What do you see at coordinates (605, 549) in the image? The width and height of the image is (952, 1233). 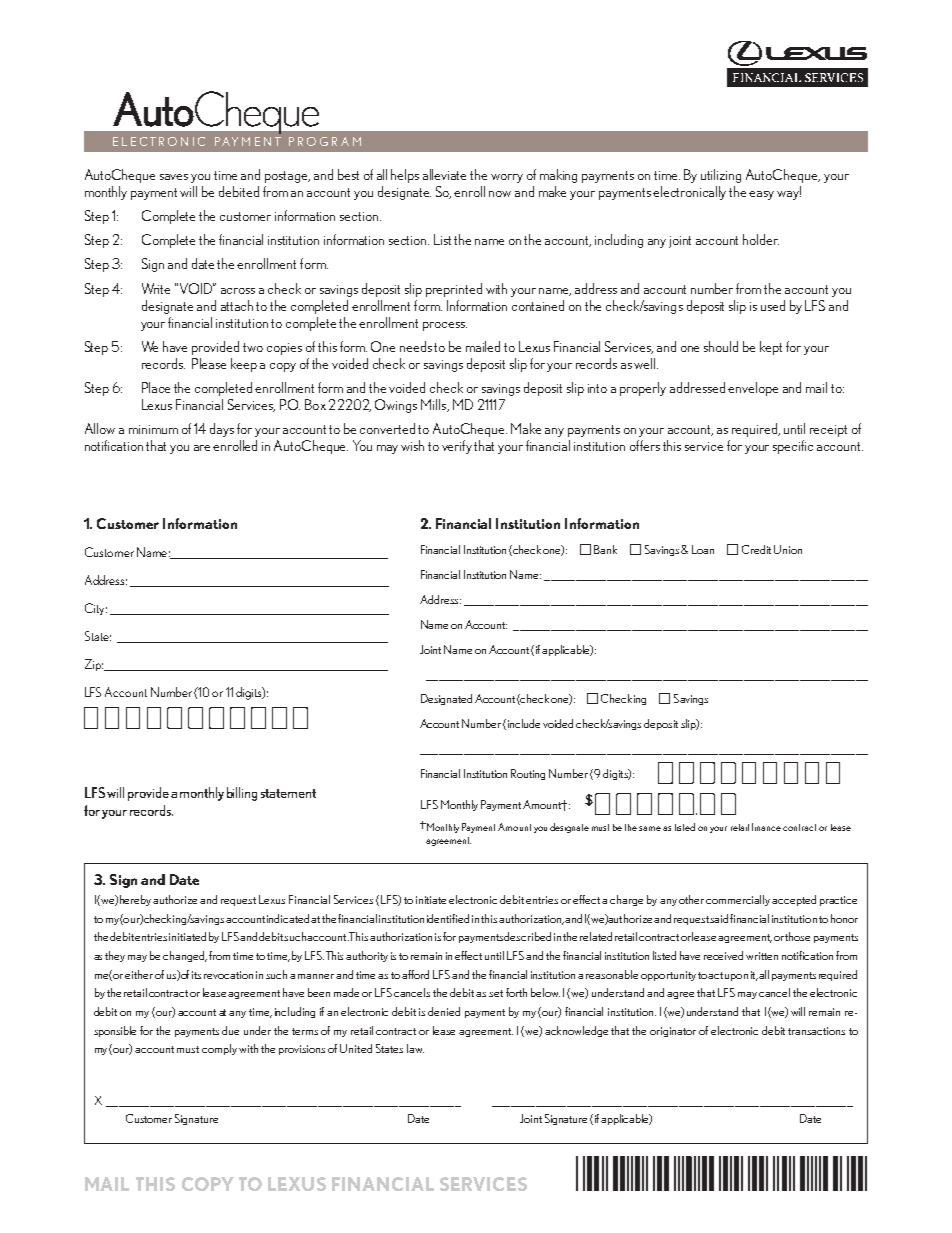 I see `Bank` at bounding box center [605, 549].
